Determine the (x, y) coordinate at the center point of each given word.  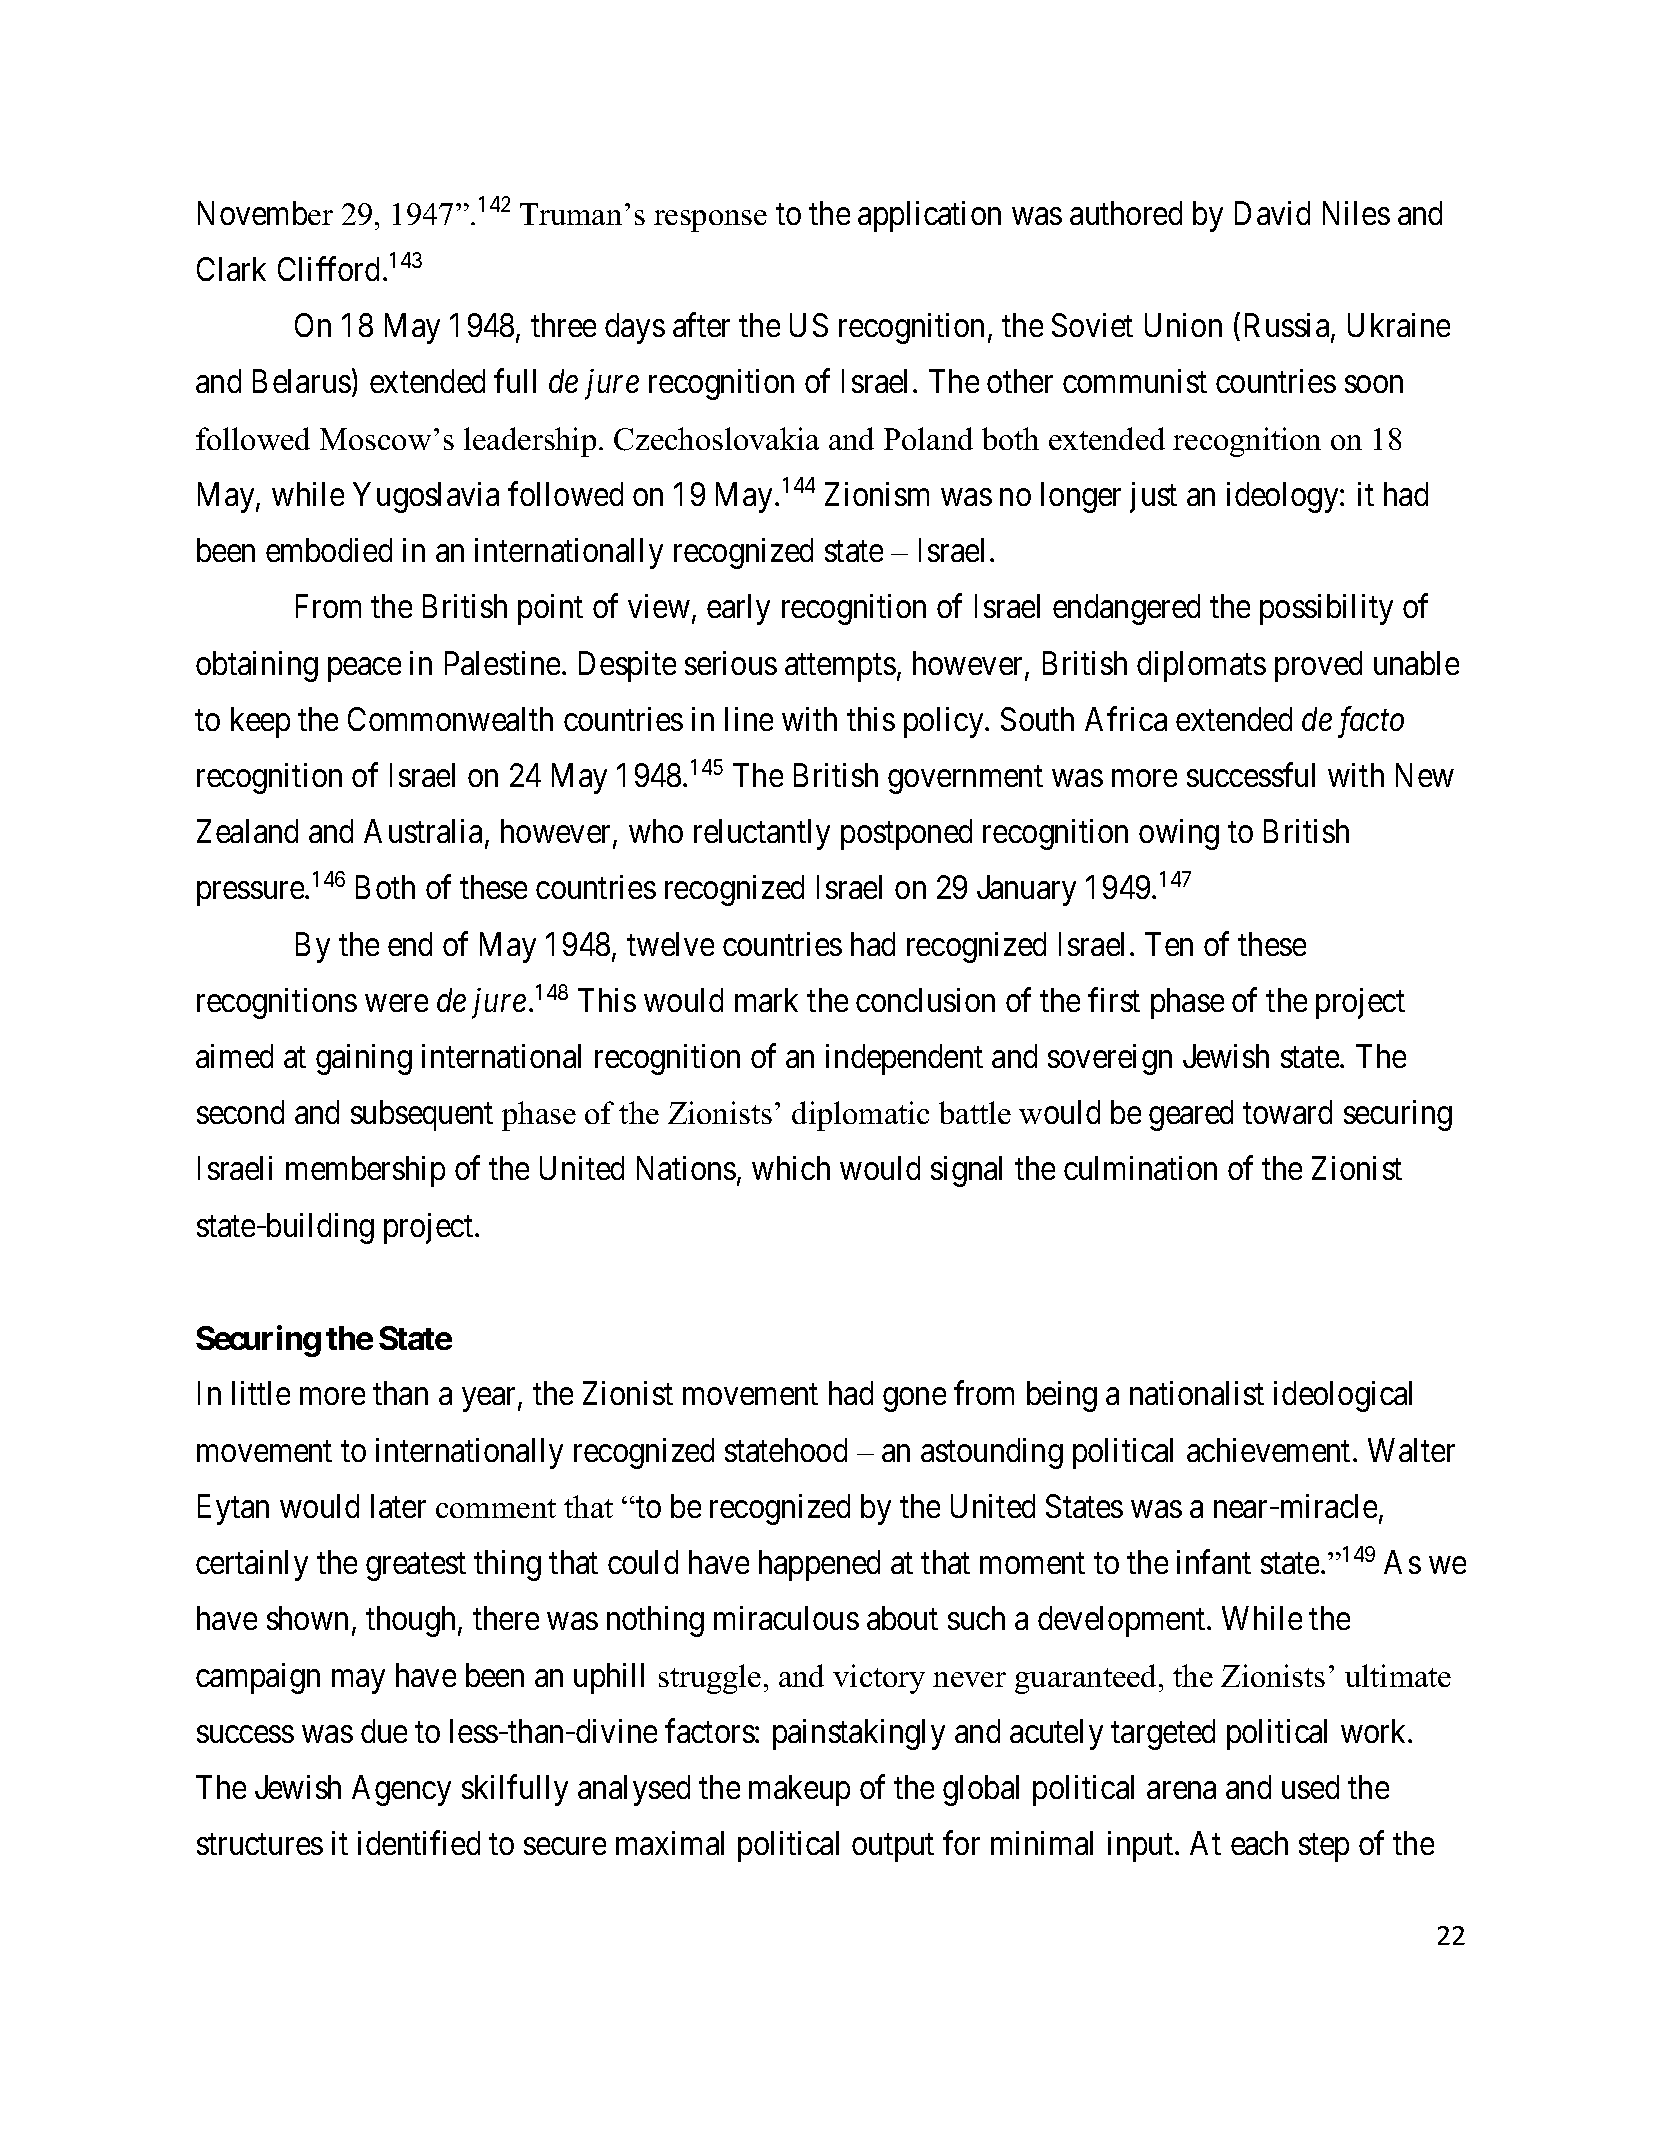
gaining (364, 1059)
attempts (840, 668)
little (261, 1393)
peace (364, 670)
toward (1287, 1112)
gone (914, 1400)
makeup (799, 1790)
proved (1318, 666)
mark (766, 1000)
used (1310, 1787)
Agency (401, 1790)
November (265, 213)
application (929, 216)
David (1272, 213)
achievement (1270, 1450)
